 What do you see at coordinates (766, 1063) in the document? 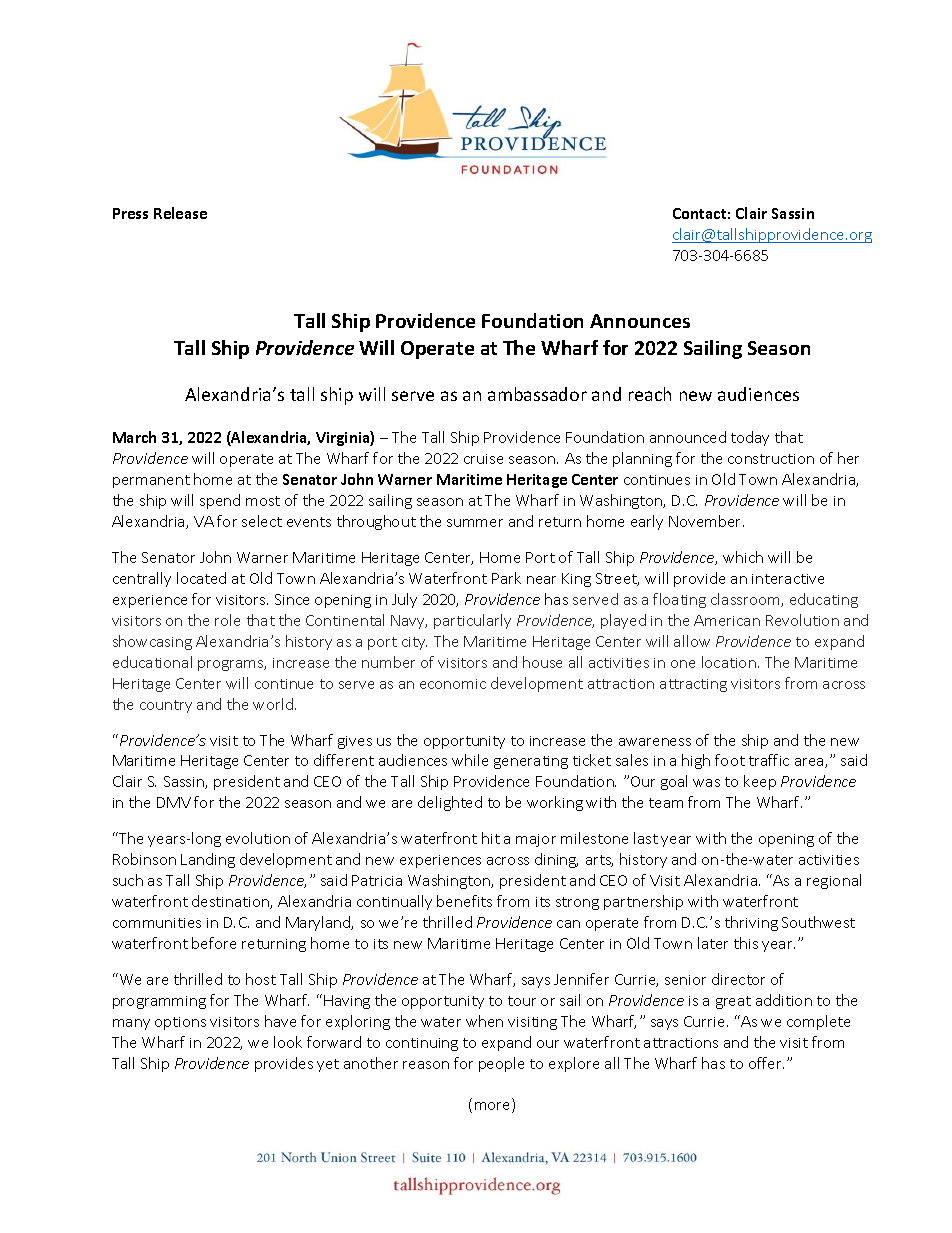
I see `offer` at bounding box center [766, 1063].
